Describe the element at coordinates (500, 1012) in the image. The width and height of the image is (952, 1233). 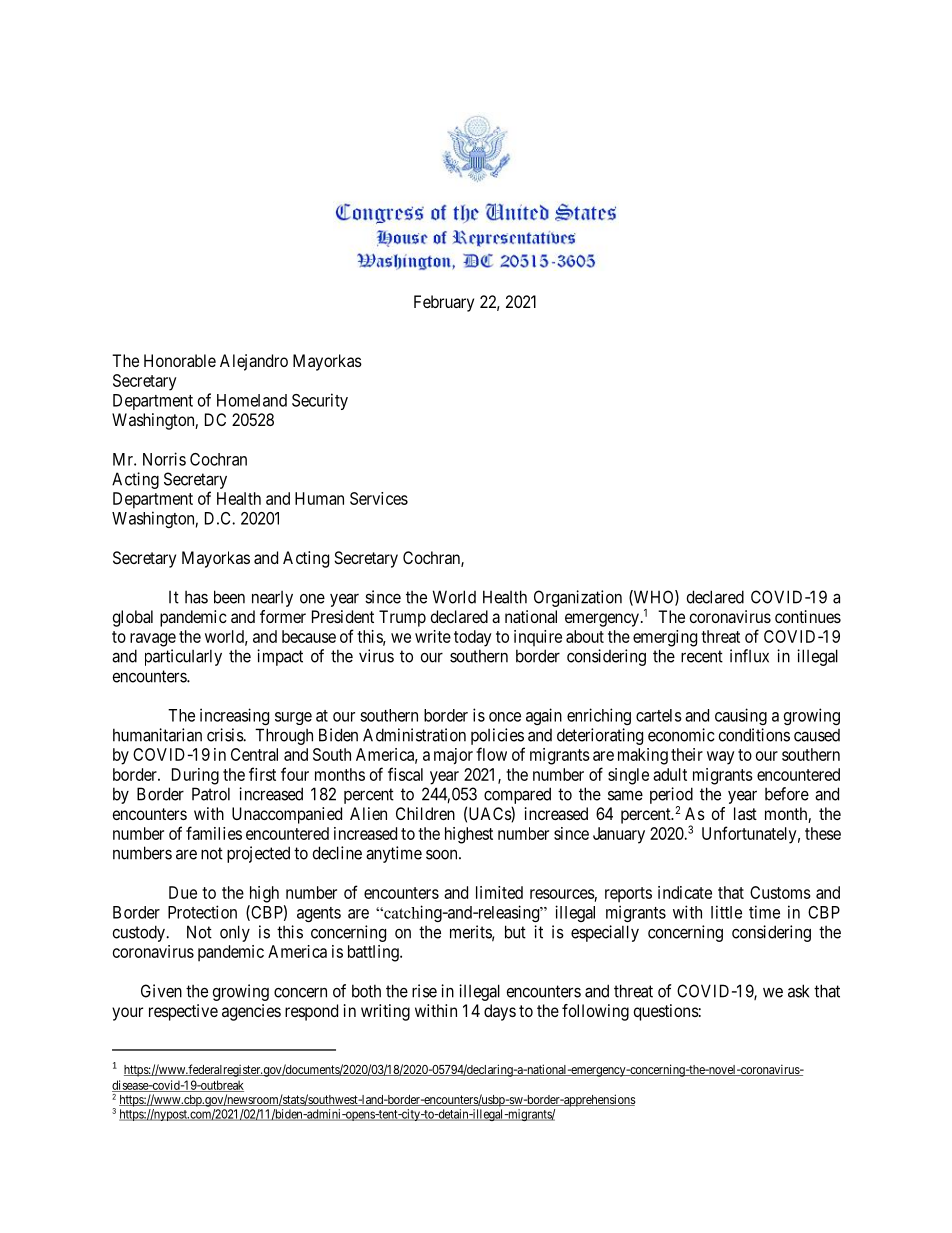
I see `days` at that location.
